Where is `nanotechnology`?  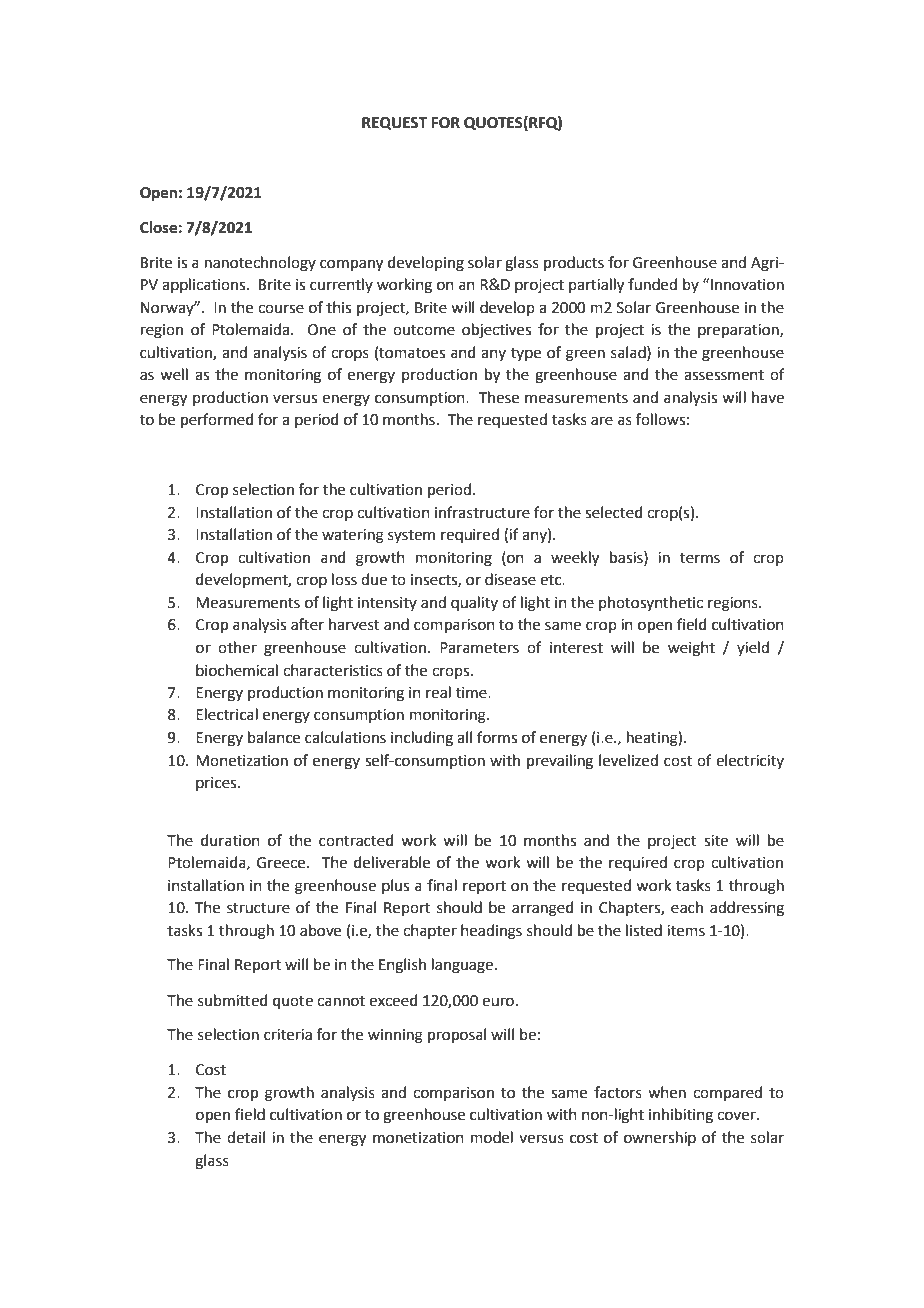
nanotechnology is located at coordinates (260, 264).
